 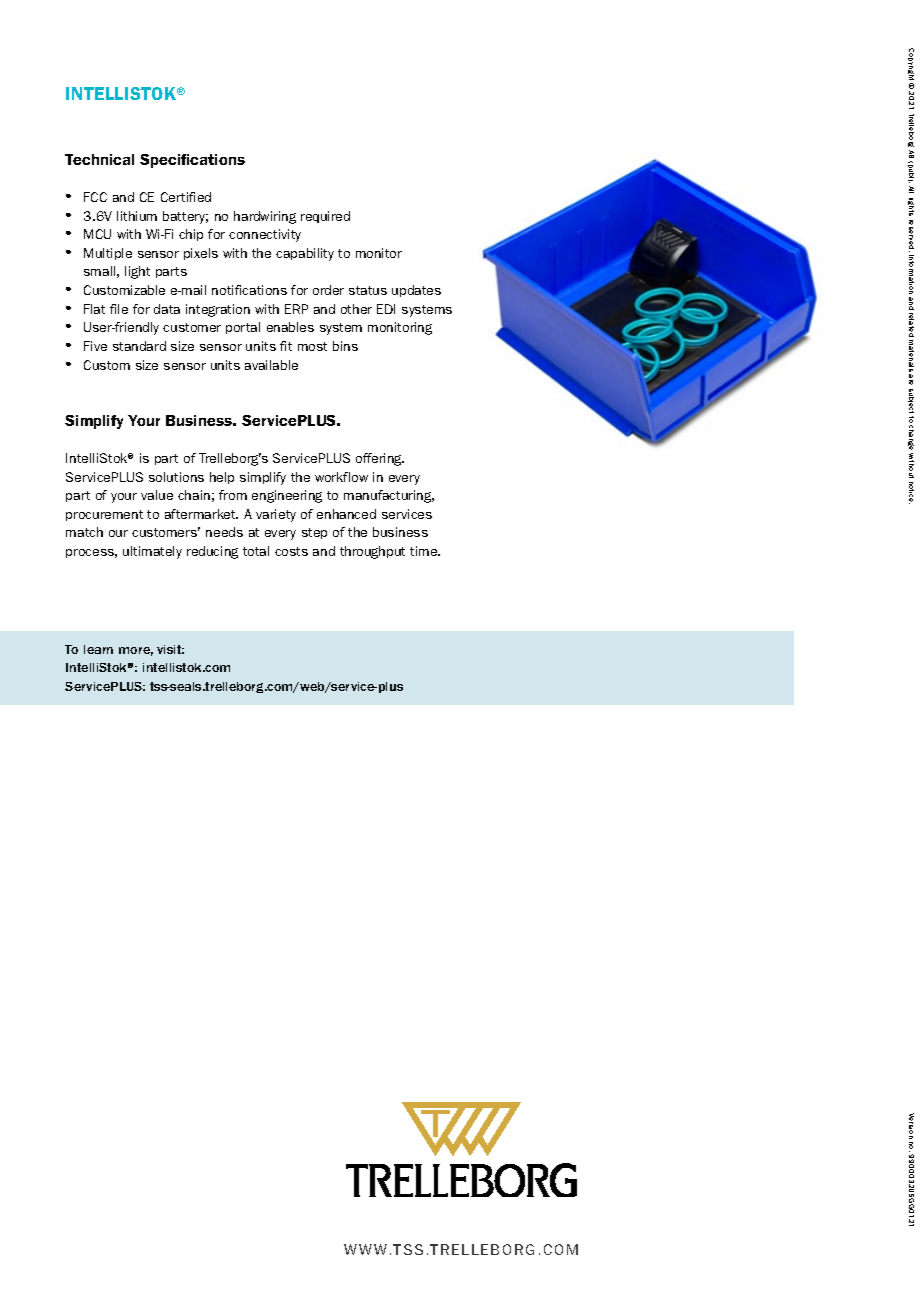 I want to click on offering, so click(x=380, y=459).
